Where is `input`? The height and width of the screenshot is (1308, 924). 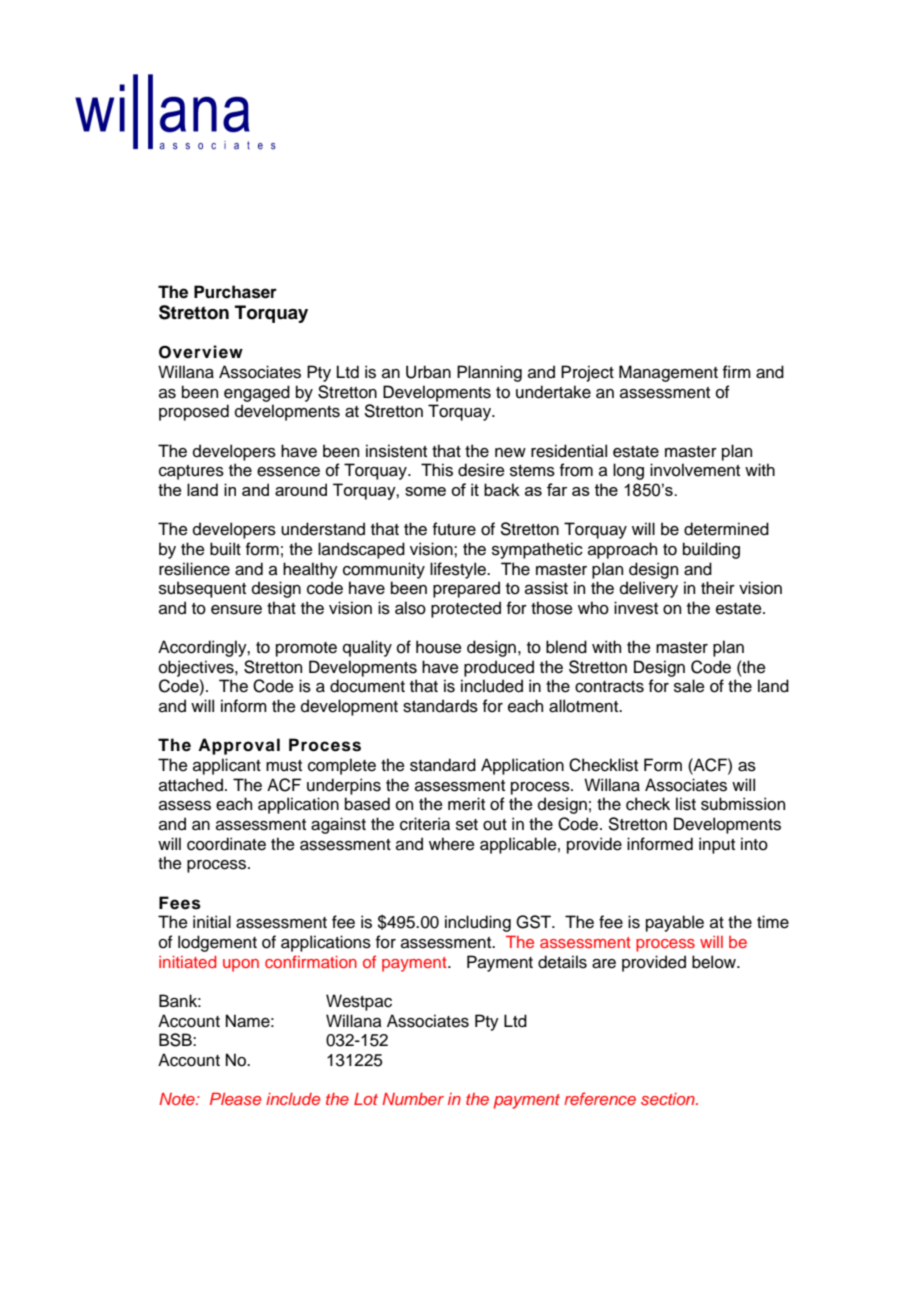 input is located at coordinates (717, 845).
